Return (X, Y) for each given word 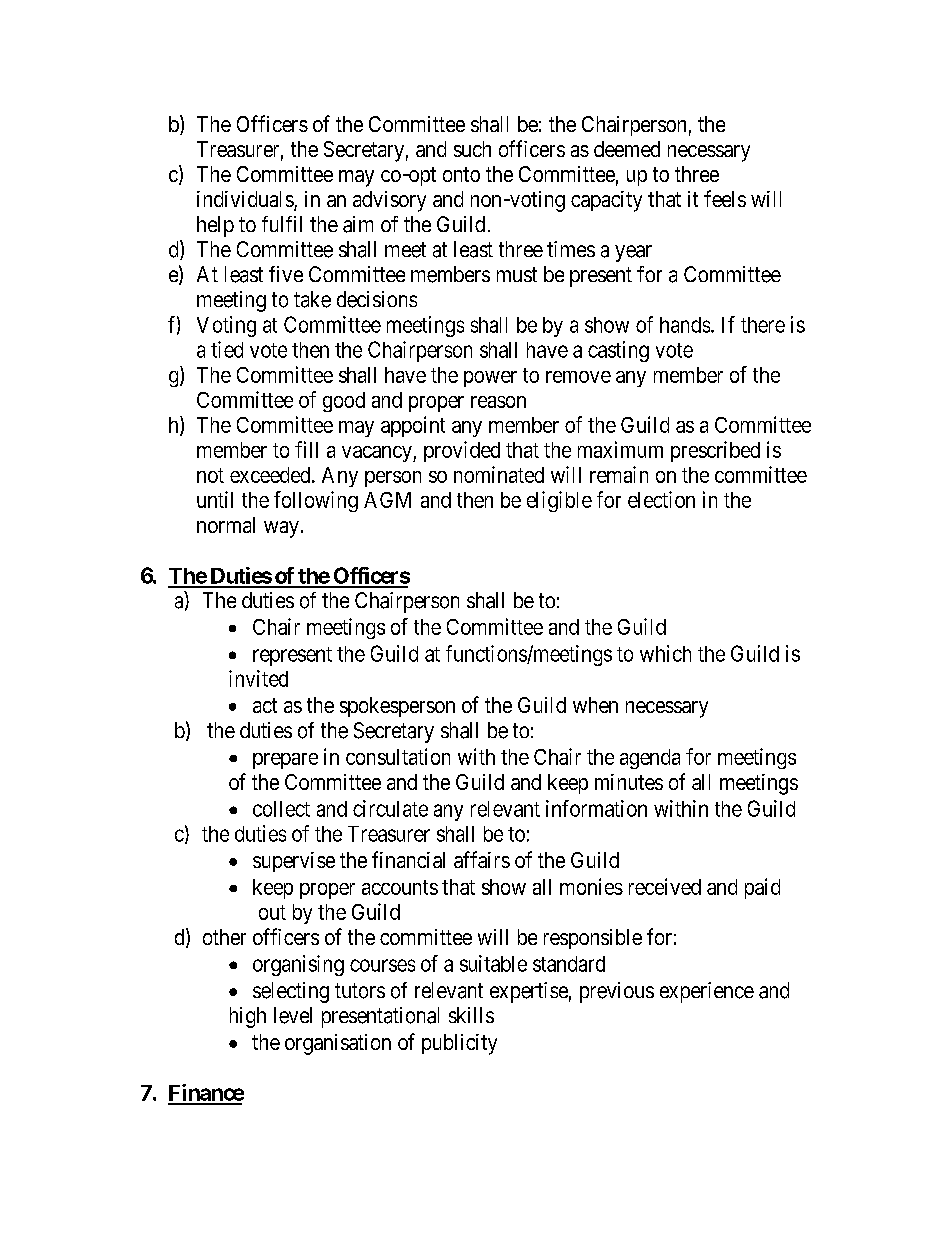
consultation (398, 756)
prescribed (715, 451)
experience (707, 992)
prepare (285, 761)
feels (725, 198)
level (293, 1015)
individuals (245, 199)
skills (471, 1015)
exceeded (271, 475)
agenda (650, 759)
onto (461, 174)
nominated (499, 474)
